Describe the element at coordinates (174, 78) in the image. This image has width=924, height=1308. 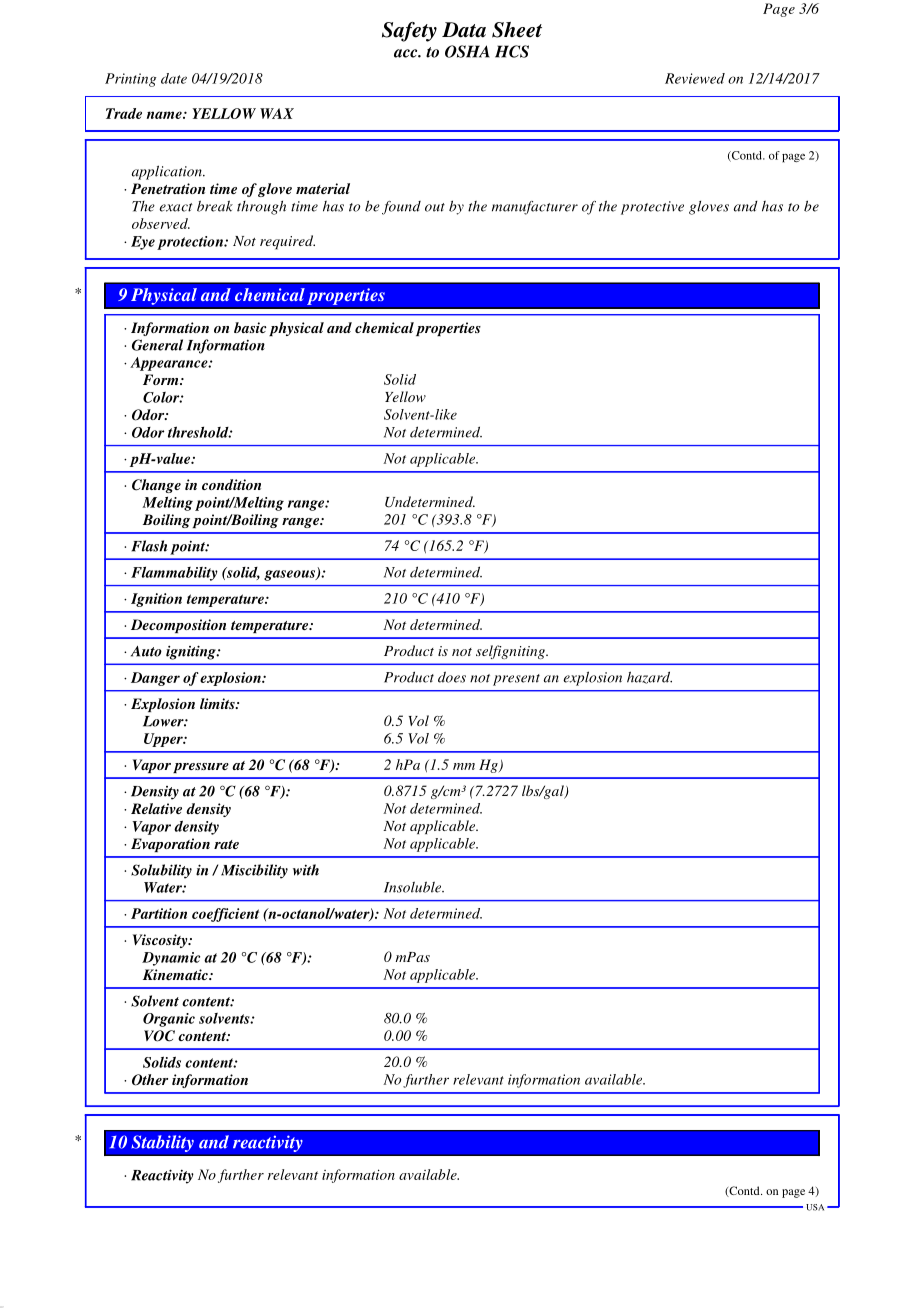
I see `date` at that location.
